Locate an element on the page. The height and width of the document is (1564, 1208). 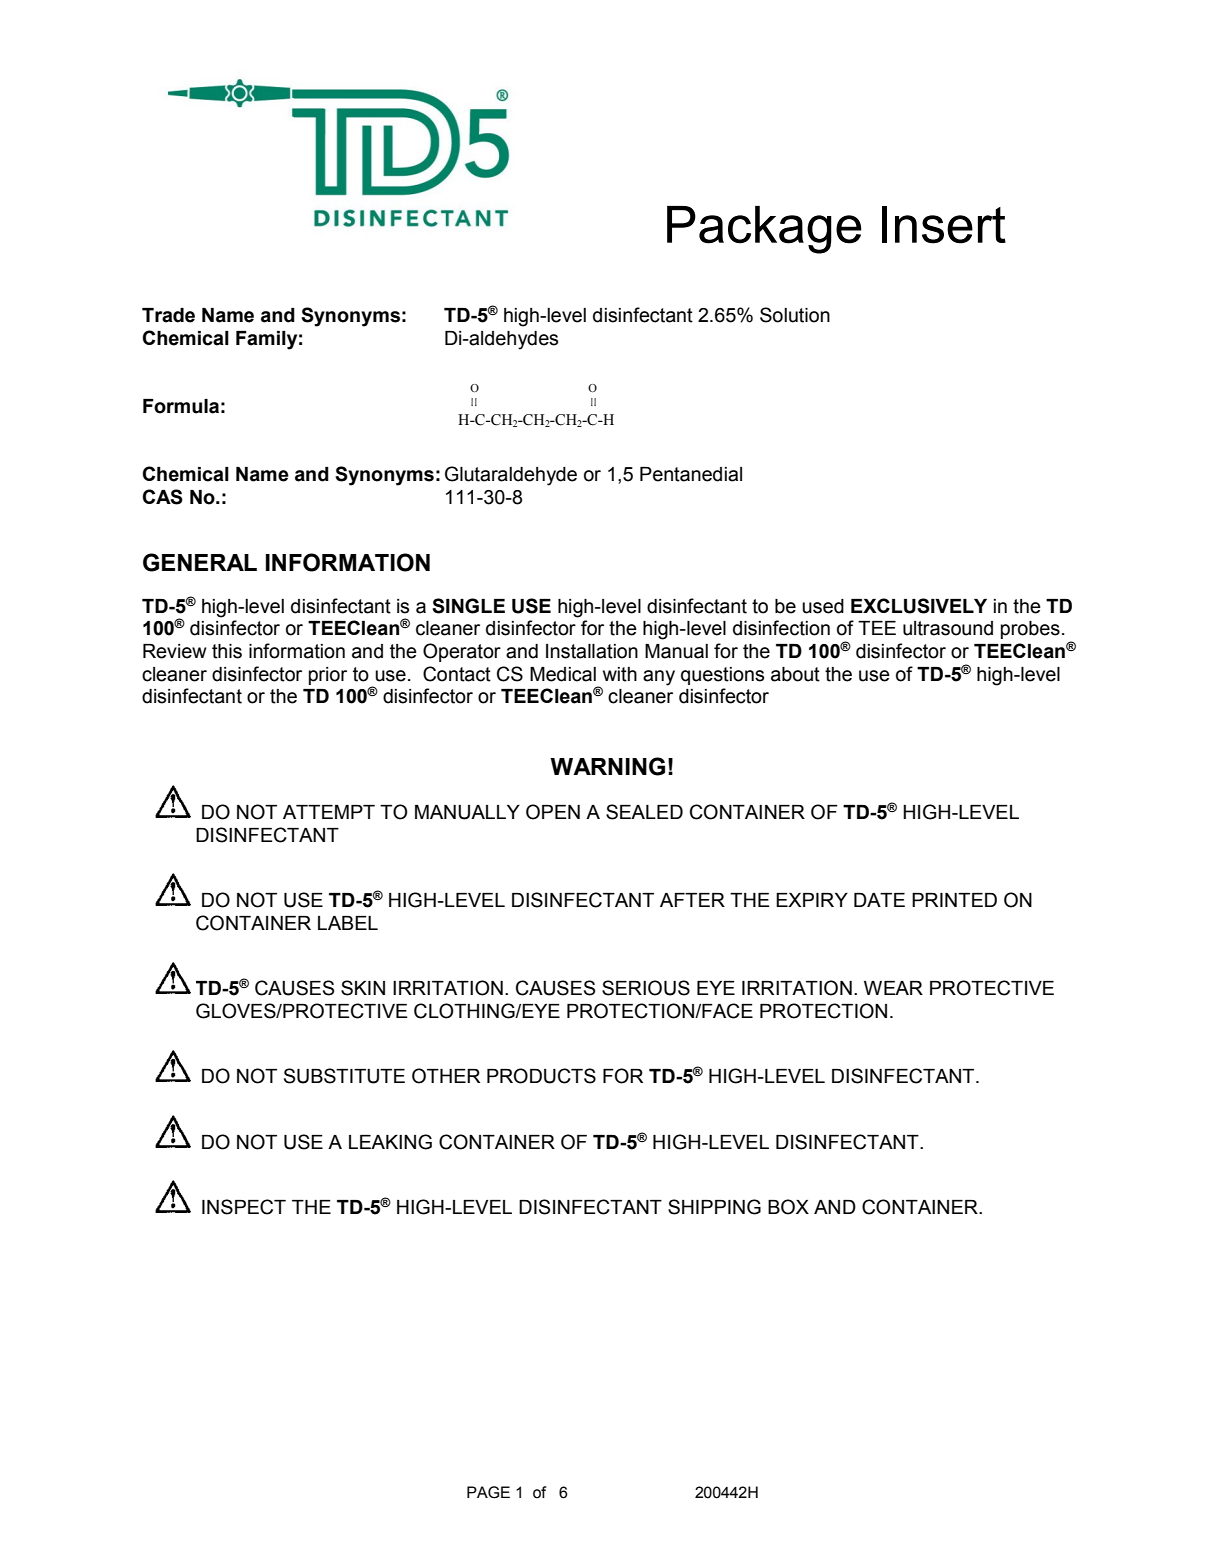
Trade is located at coordinates (168, 315).
